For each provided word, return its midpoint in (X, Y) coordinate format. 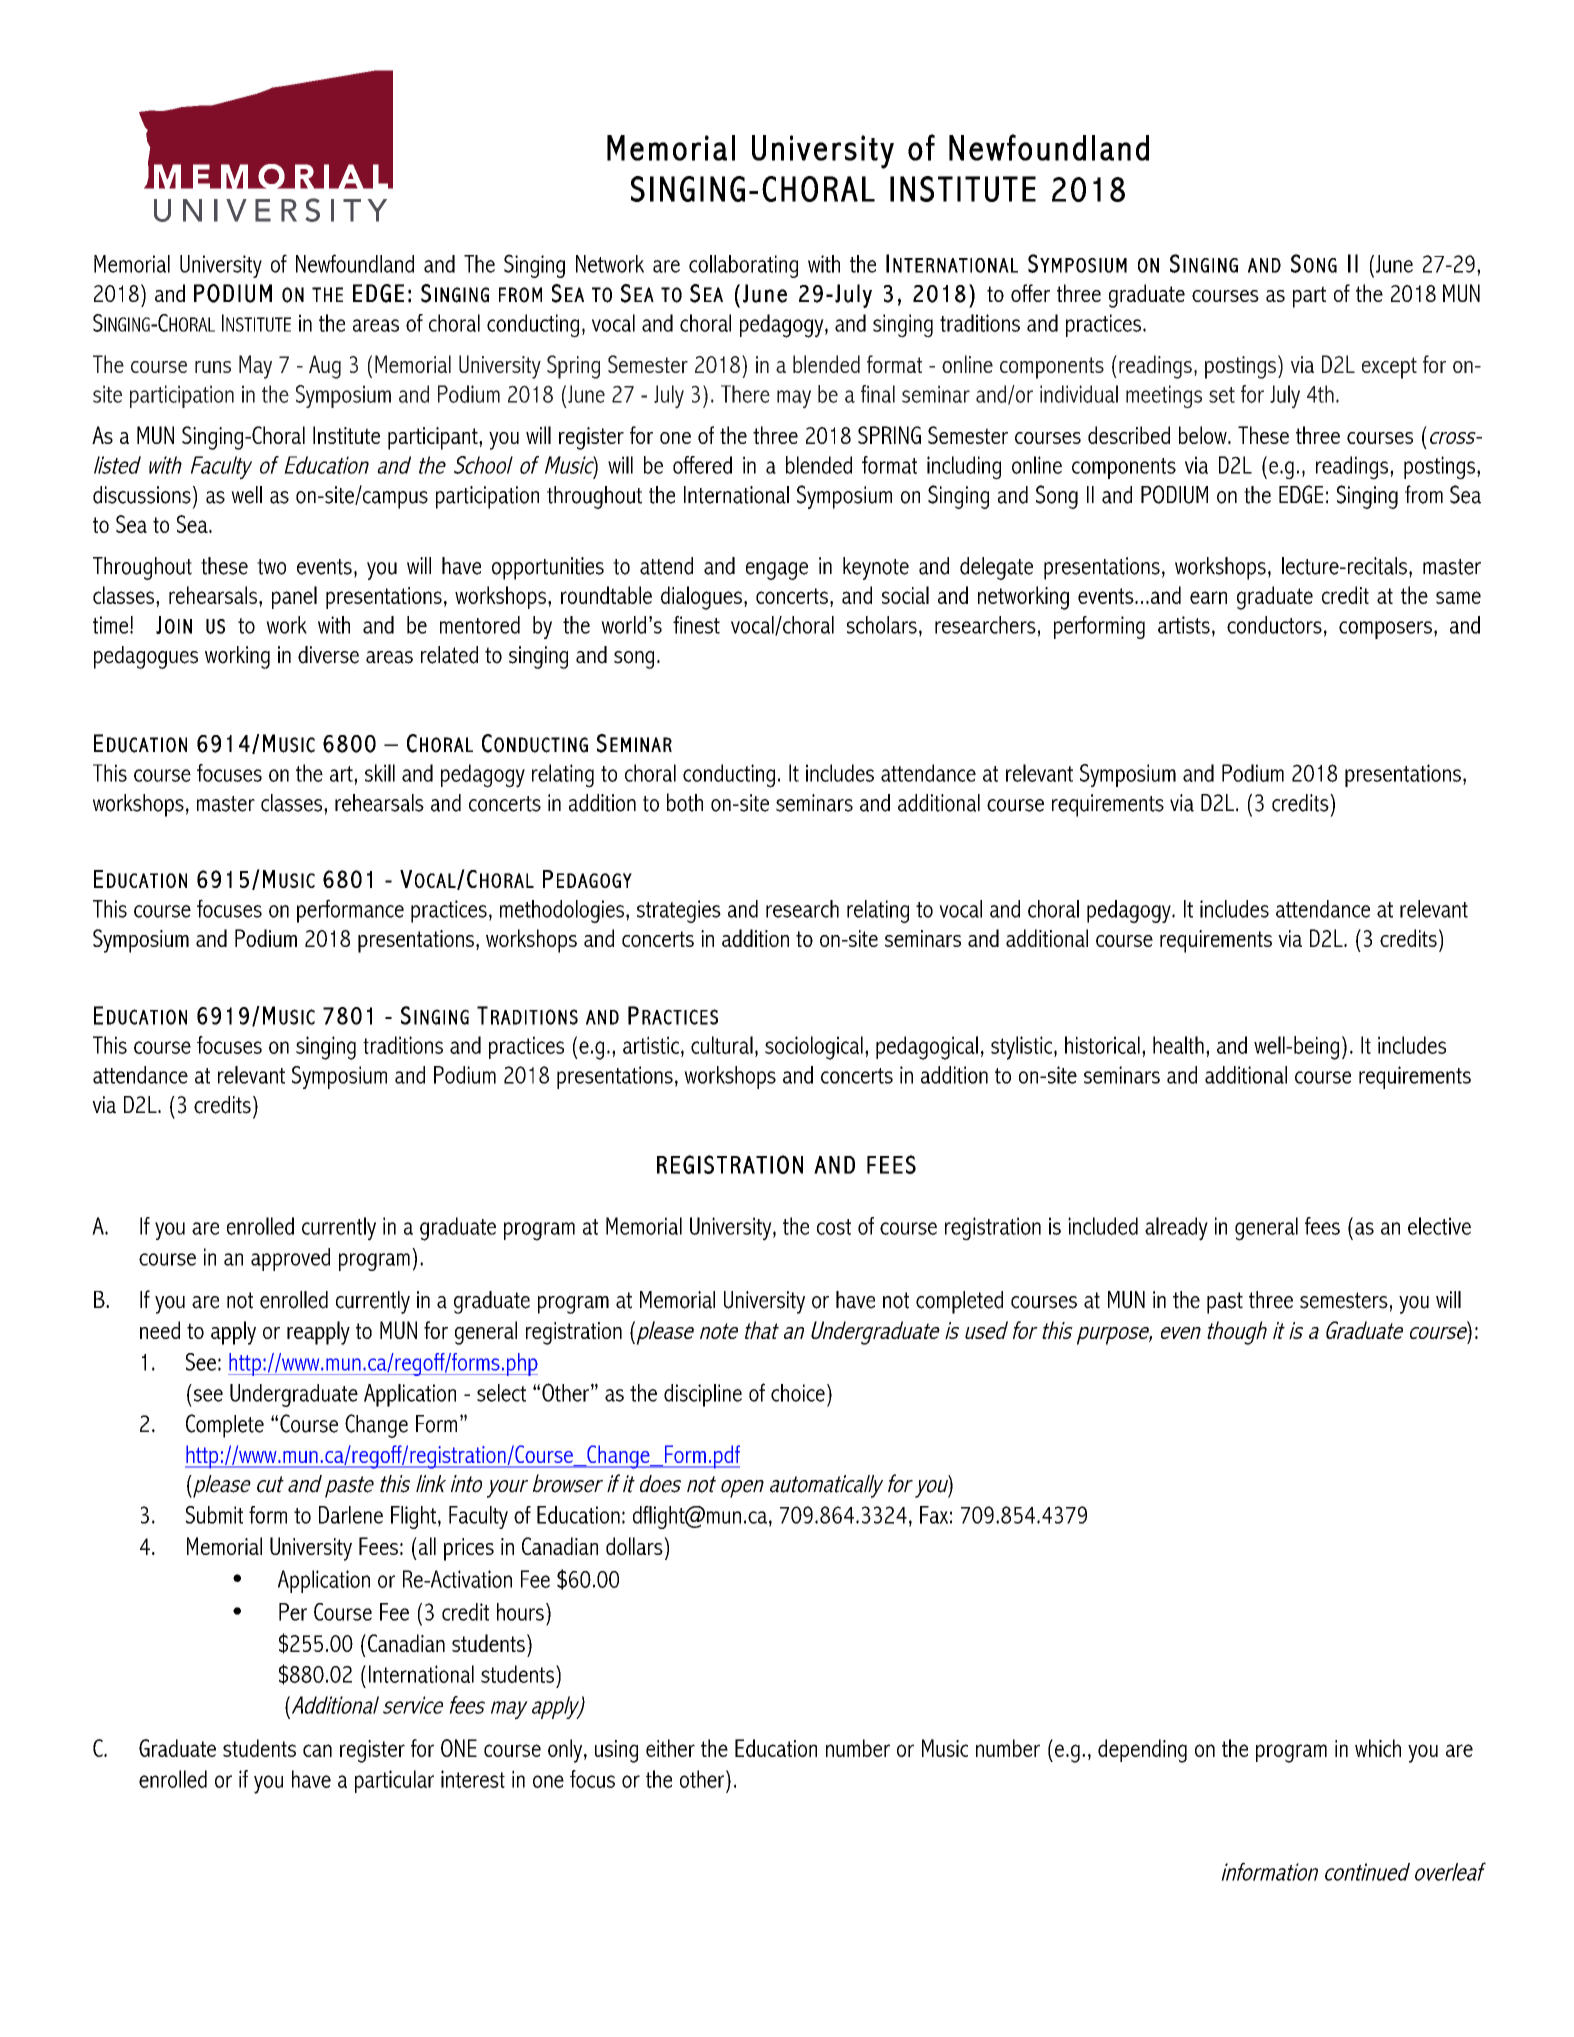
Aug (325, 367)
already (1176, 1229)
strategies (679, 911)
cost (834, 1227)
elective (1439, 1226)
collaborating (743, 266)
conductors (1274, 625)
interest (473, 1779)
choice (798, 1393)
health (1178, 1045)
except (1389, 368)
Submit (214, 1515)
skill (380, 773)
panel (294, 597)
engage (777, 571)
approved (290, 1259)
